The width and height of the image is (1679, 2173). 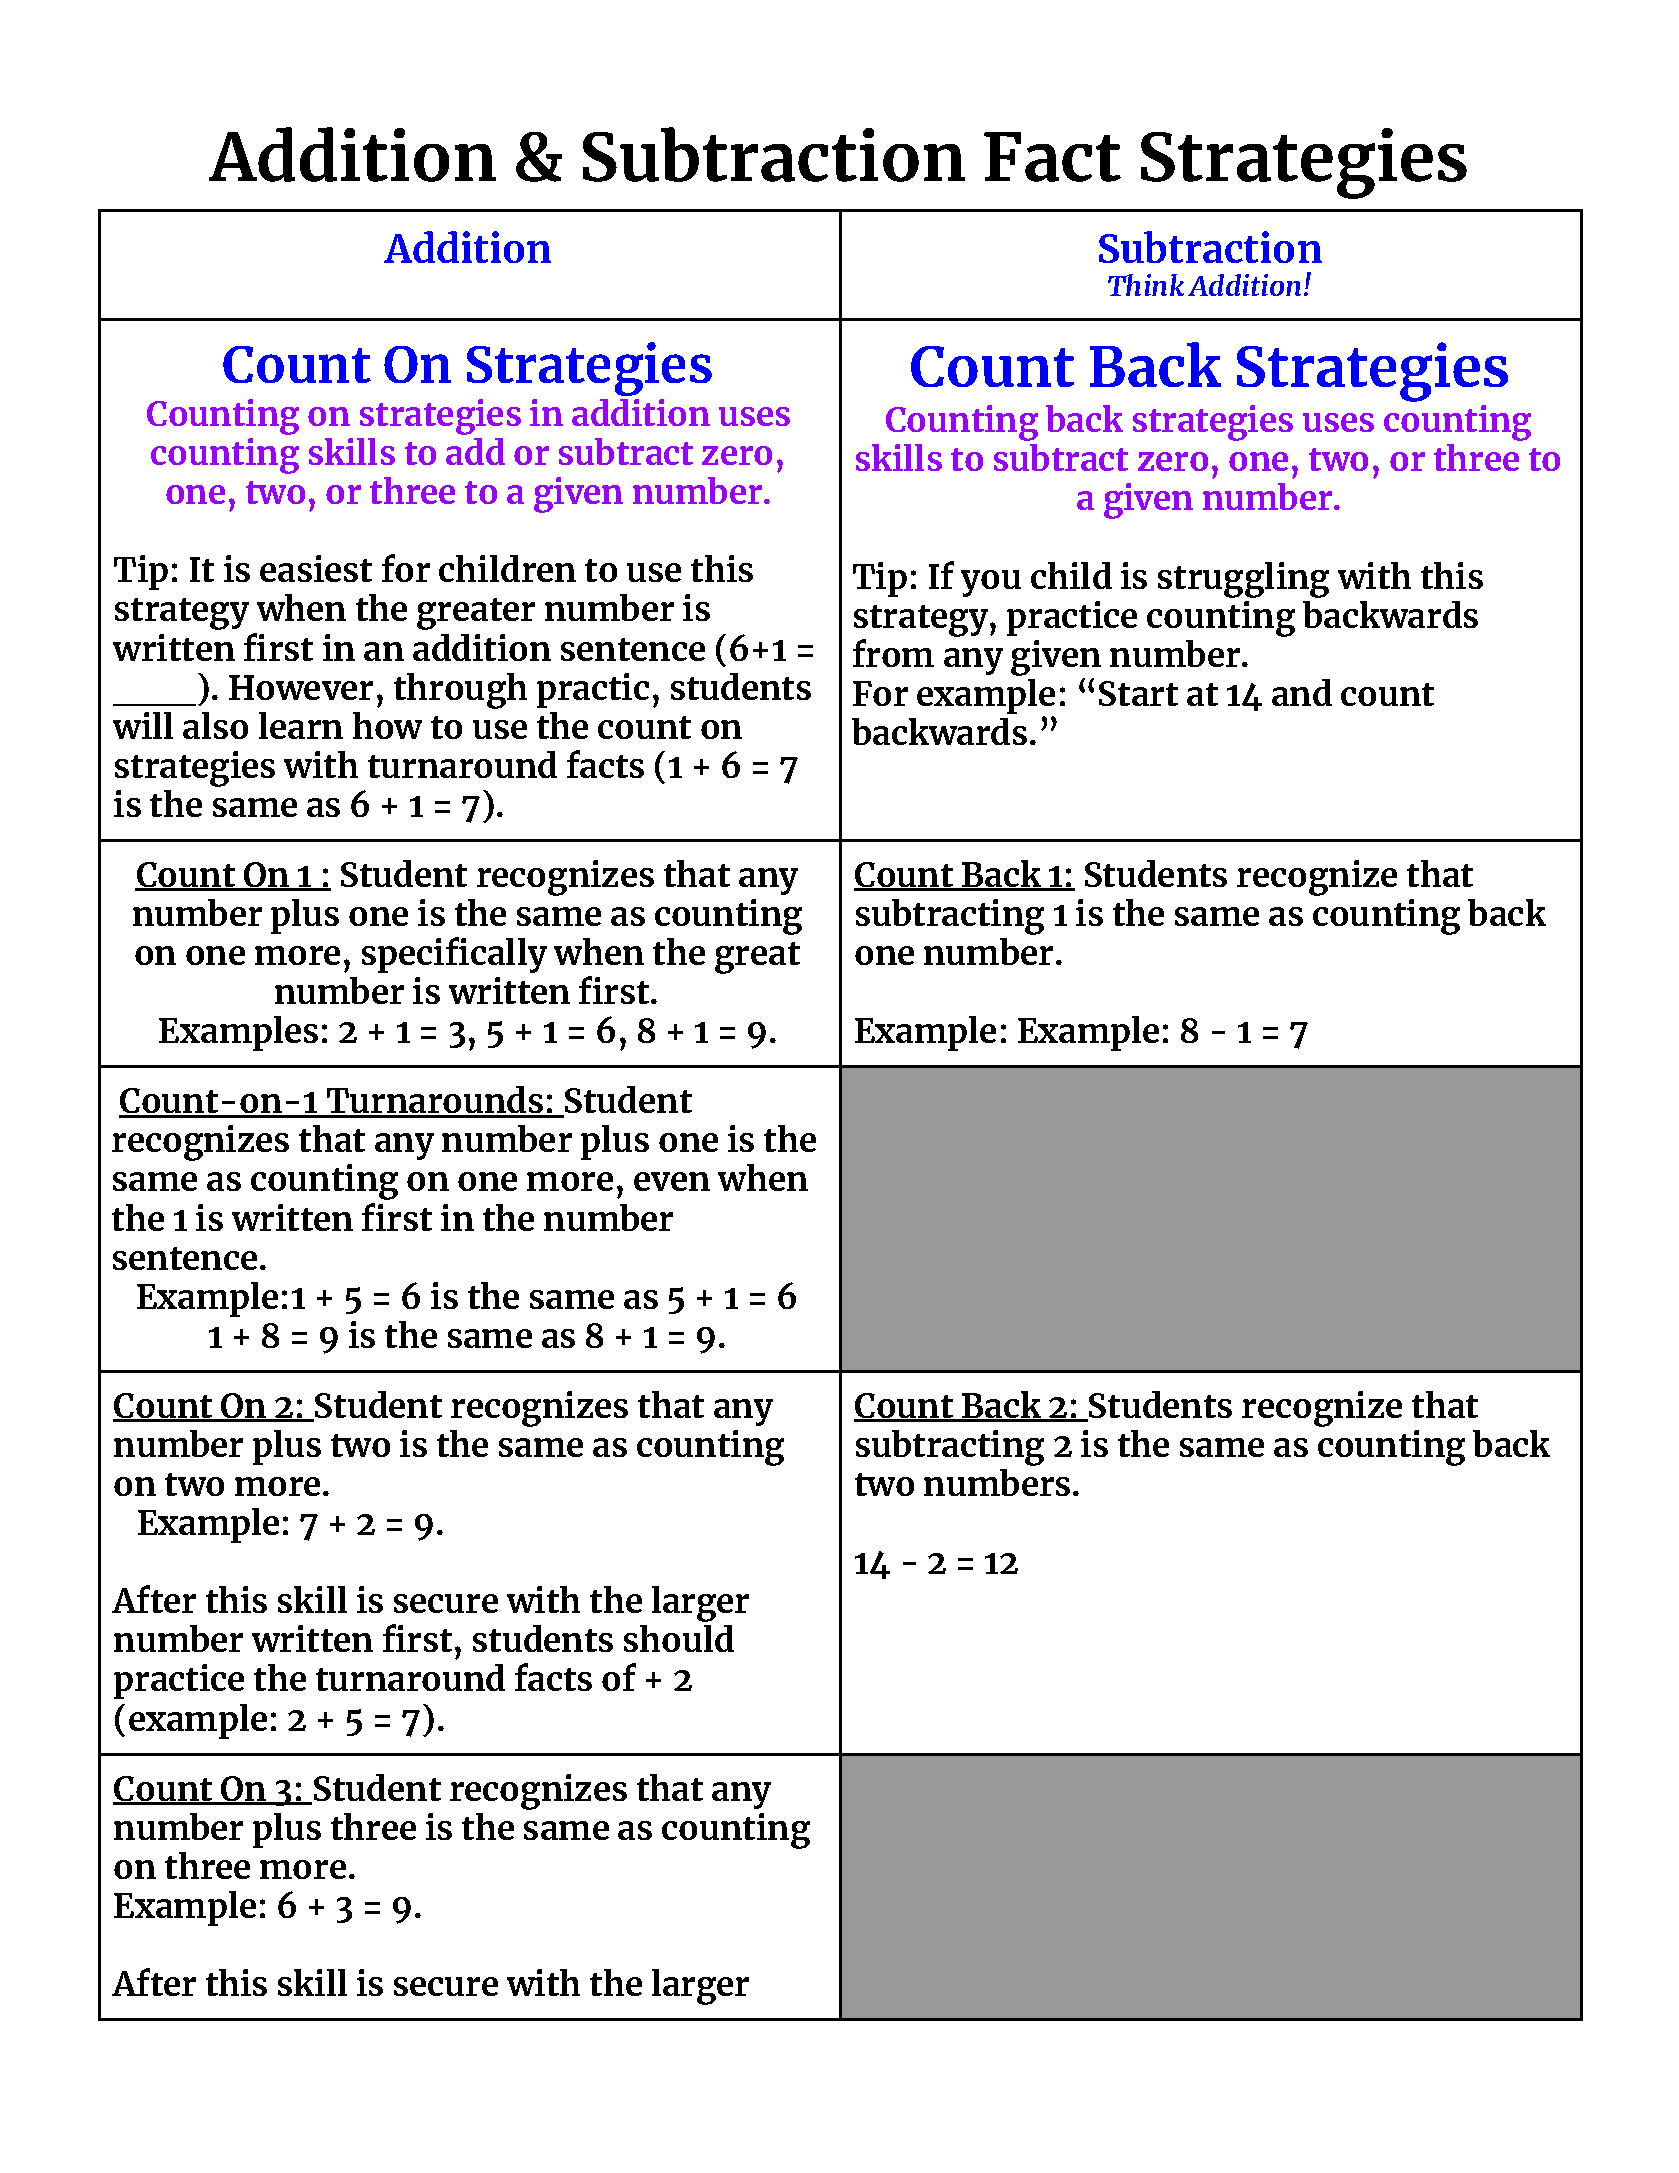 I want to click on from, so click(x=893, y=653).
